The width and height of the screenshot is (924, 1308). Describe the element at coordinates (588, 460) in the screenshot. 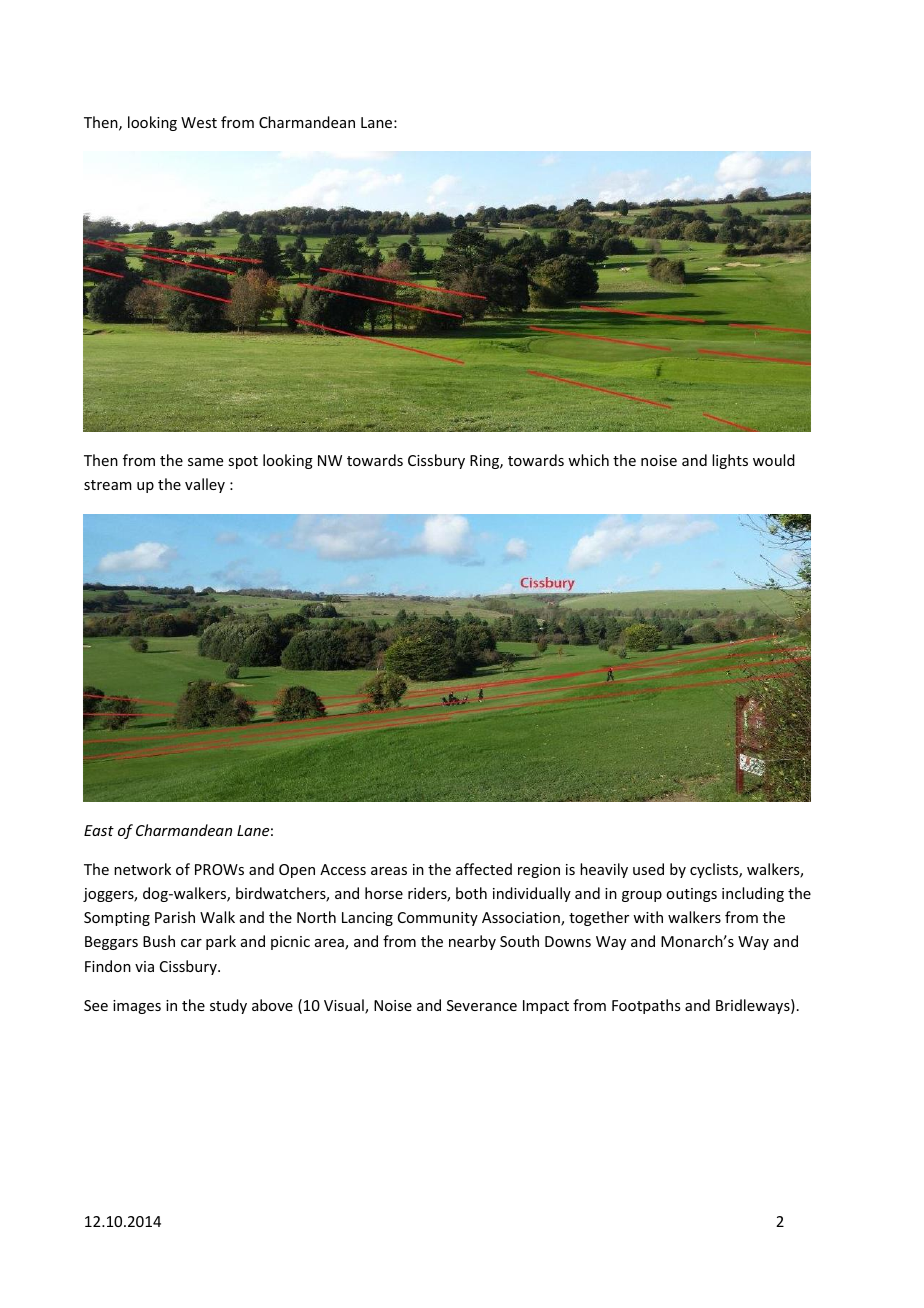

I see `which` at that location.
